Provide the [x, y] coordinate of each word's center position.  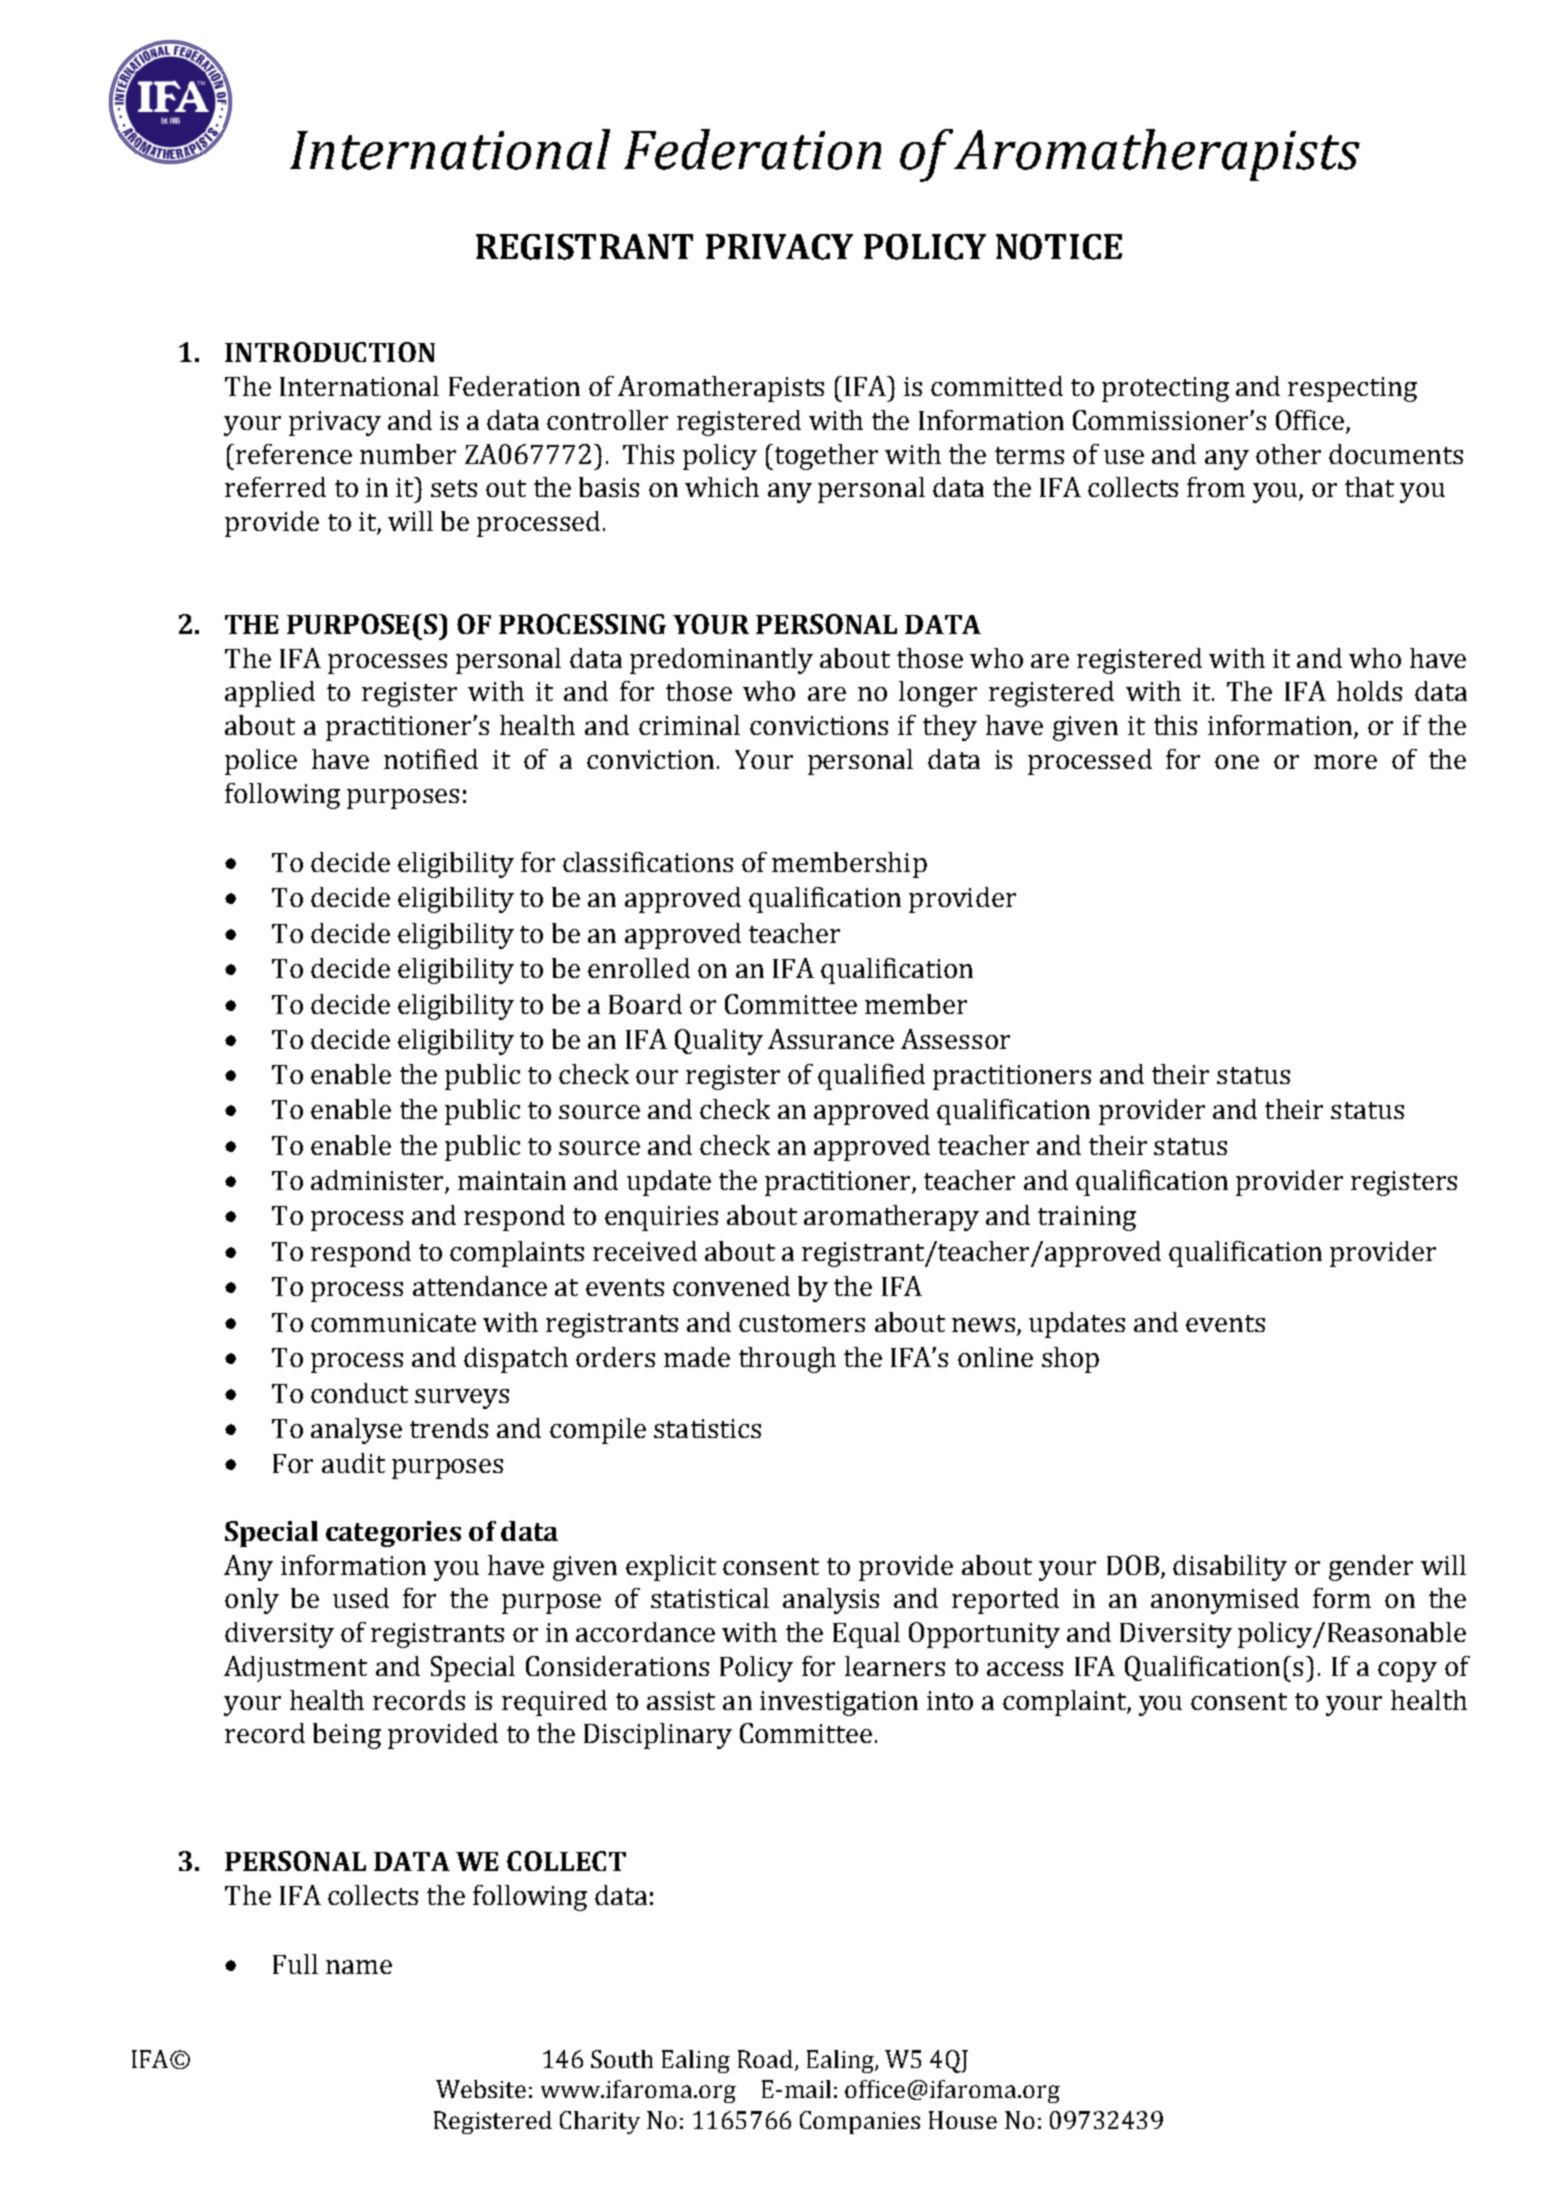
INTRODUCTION [330, 352]
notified [431, 759]
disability [1230, 1568]
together [825, 457]
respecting [1352, 389]
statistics [707, 1428]
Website [481, 2089]
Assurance [831, 1039]
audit [353, 1463]
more [1345, 762]
